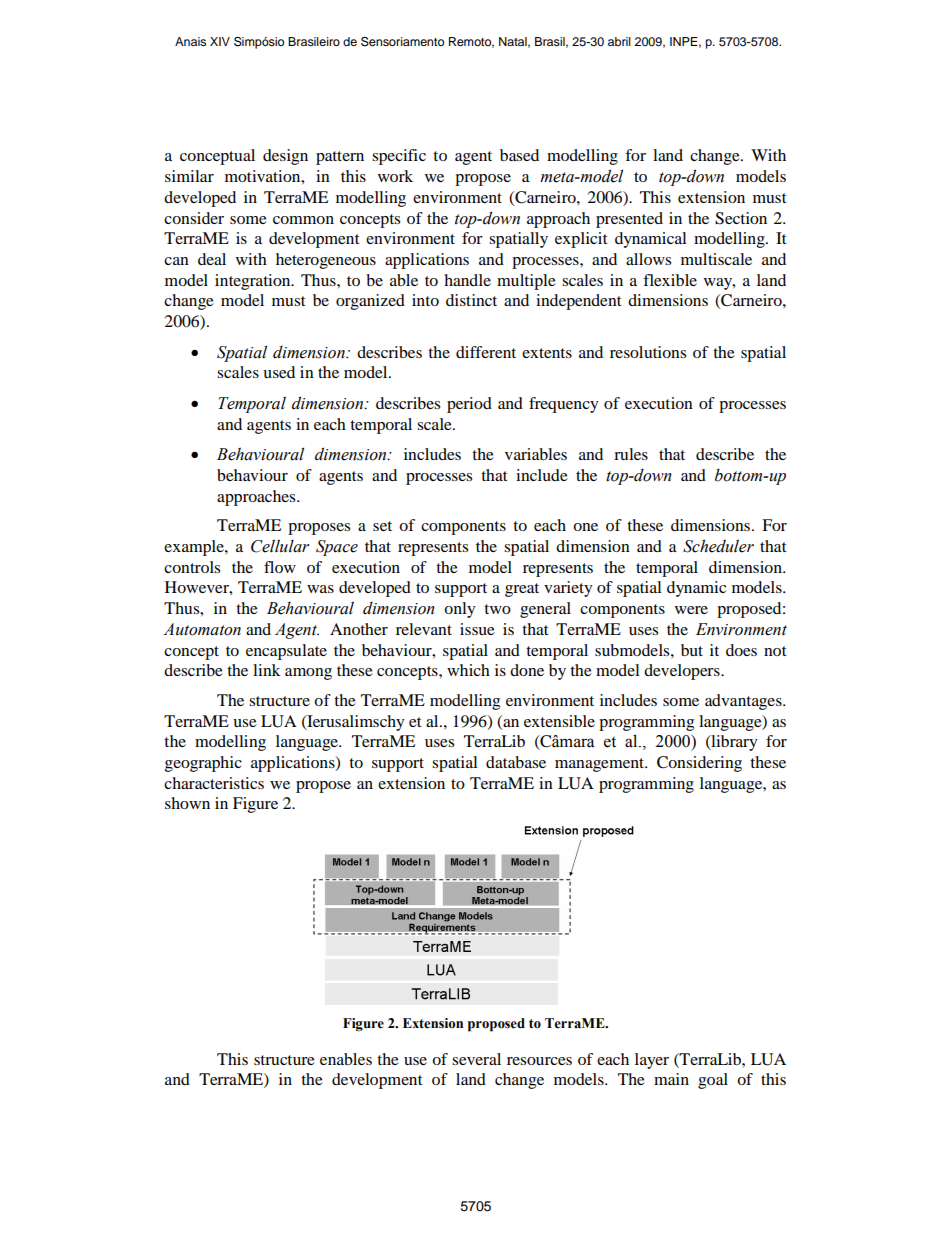 This image has width=952, height=1233. I want to click on different, so click(486, 352).
